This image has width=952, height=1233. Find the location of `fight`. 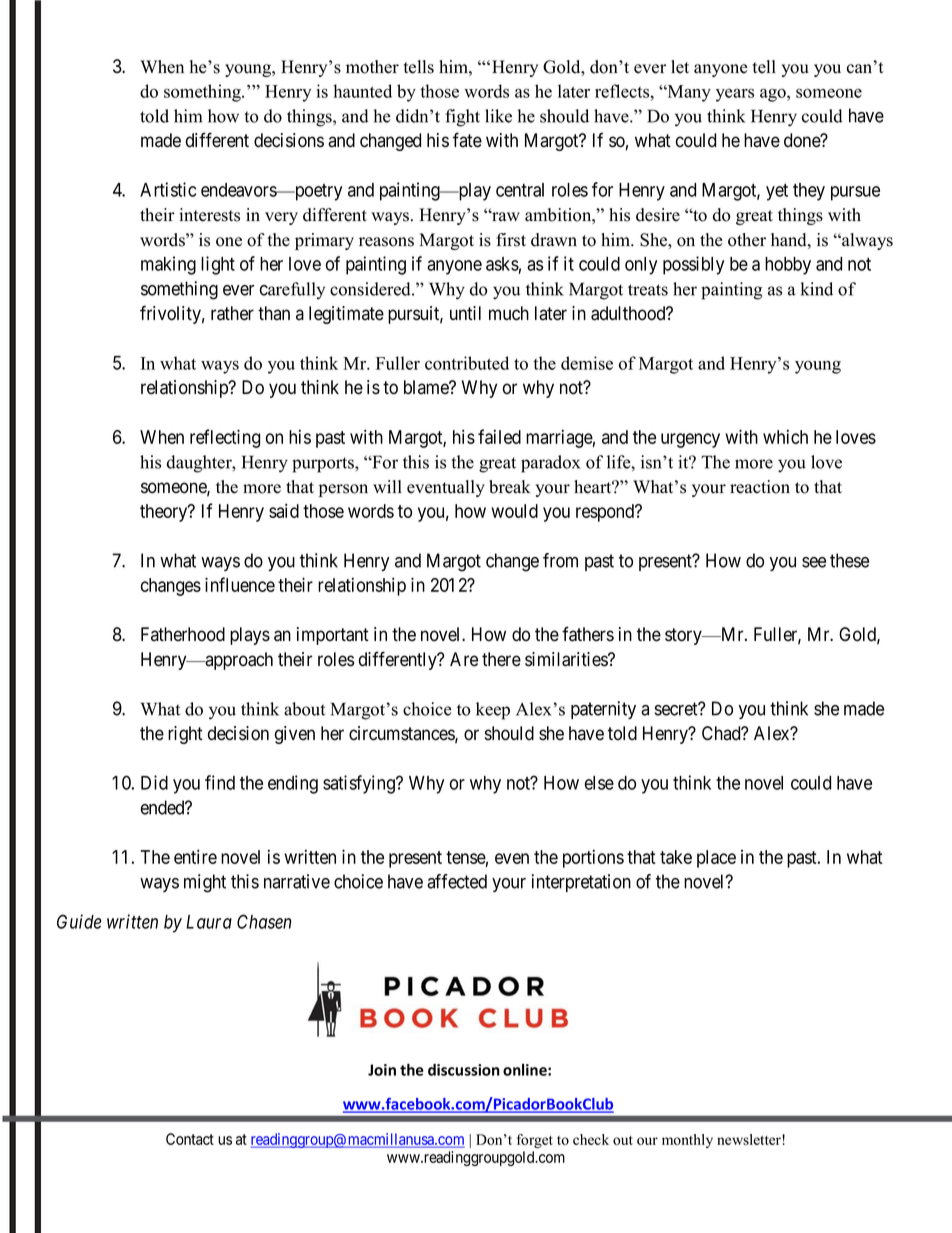

fight is located at coordinates (462, 118).
